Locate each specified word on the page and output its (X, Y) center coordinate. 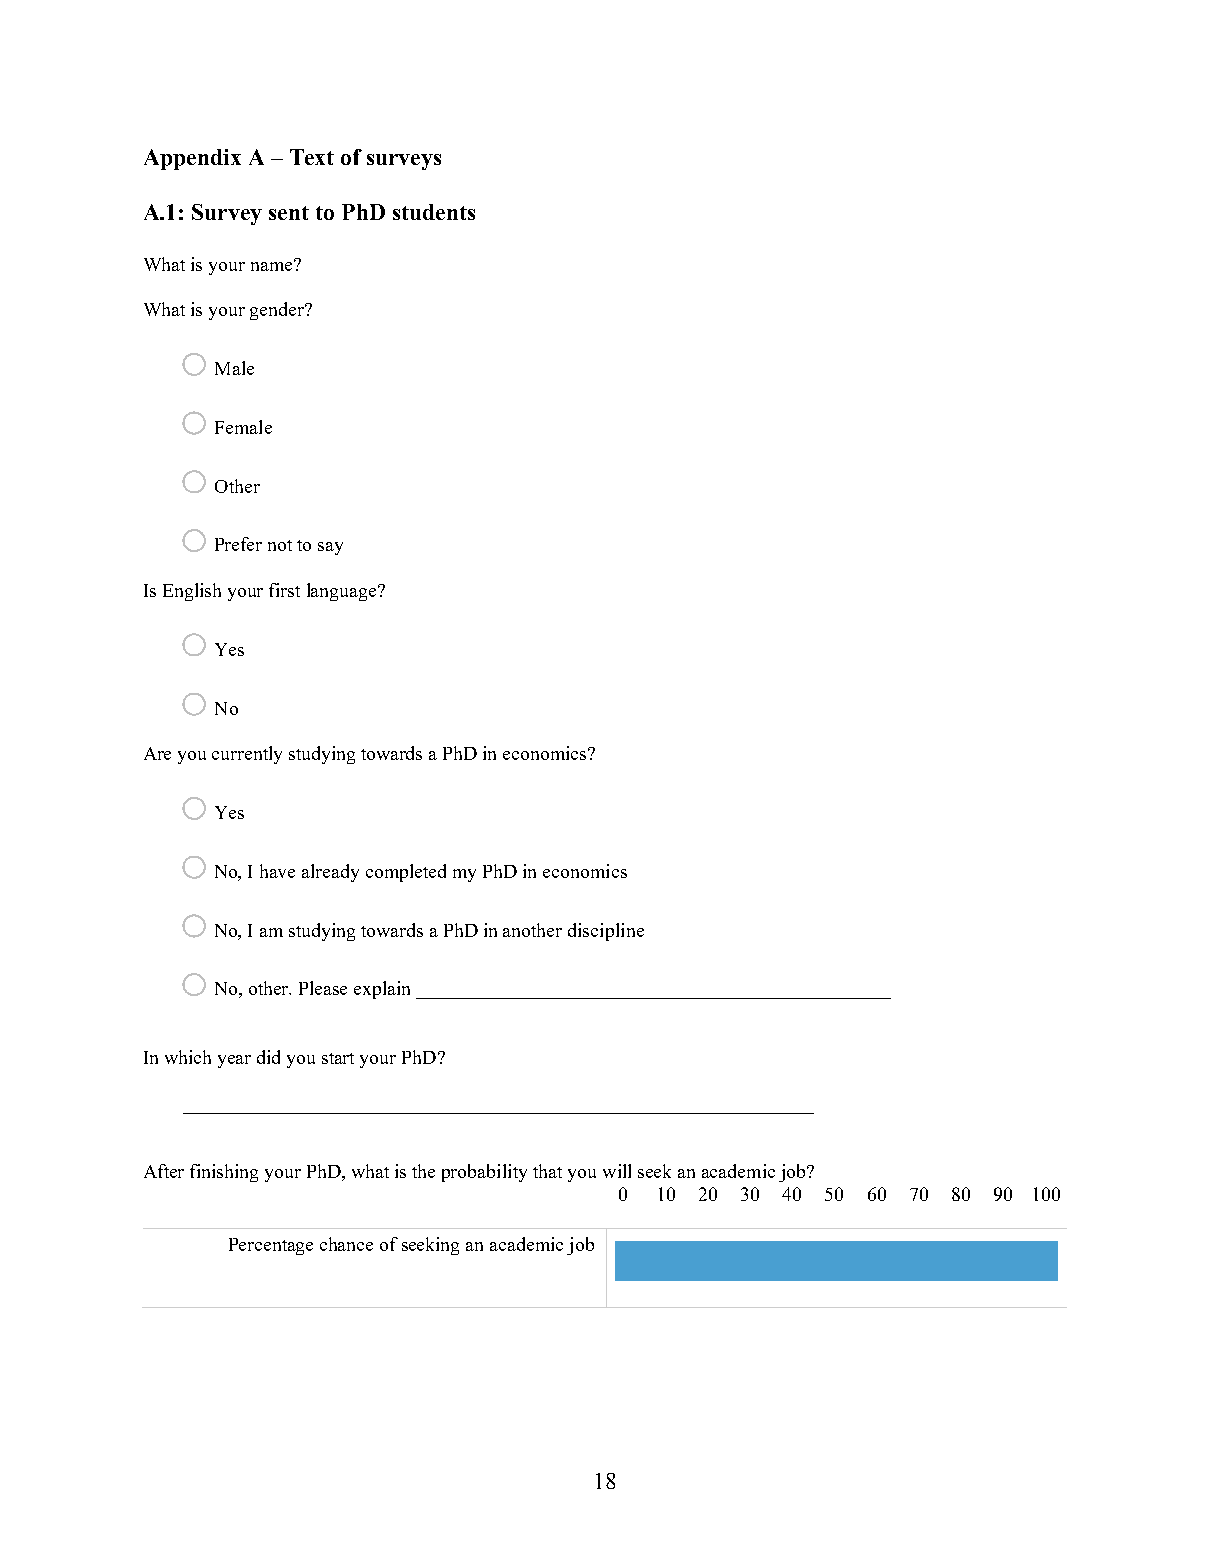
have (277, 871)
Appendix (192, 159)
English (192, 592)
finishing (224, 1173)
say (330, 548)
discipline (606, 932)
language (343, 592)
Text (312, 157)
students (434, 212)
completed (406, 873)
